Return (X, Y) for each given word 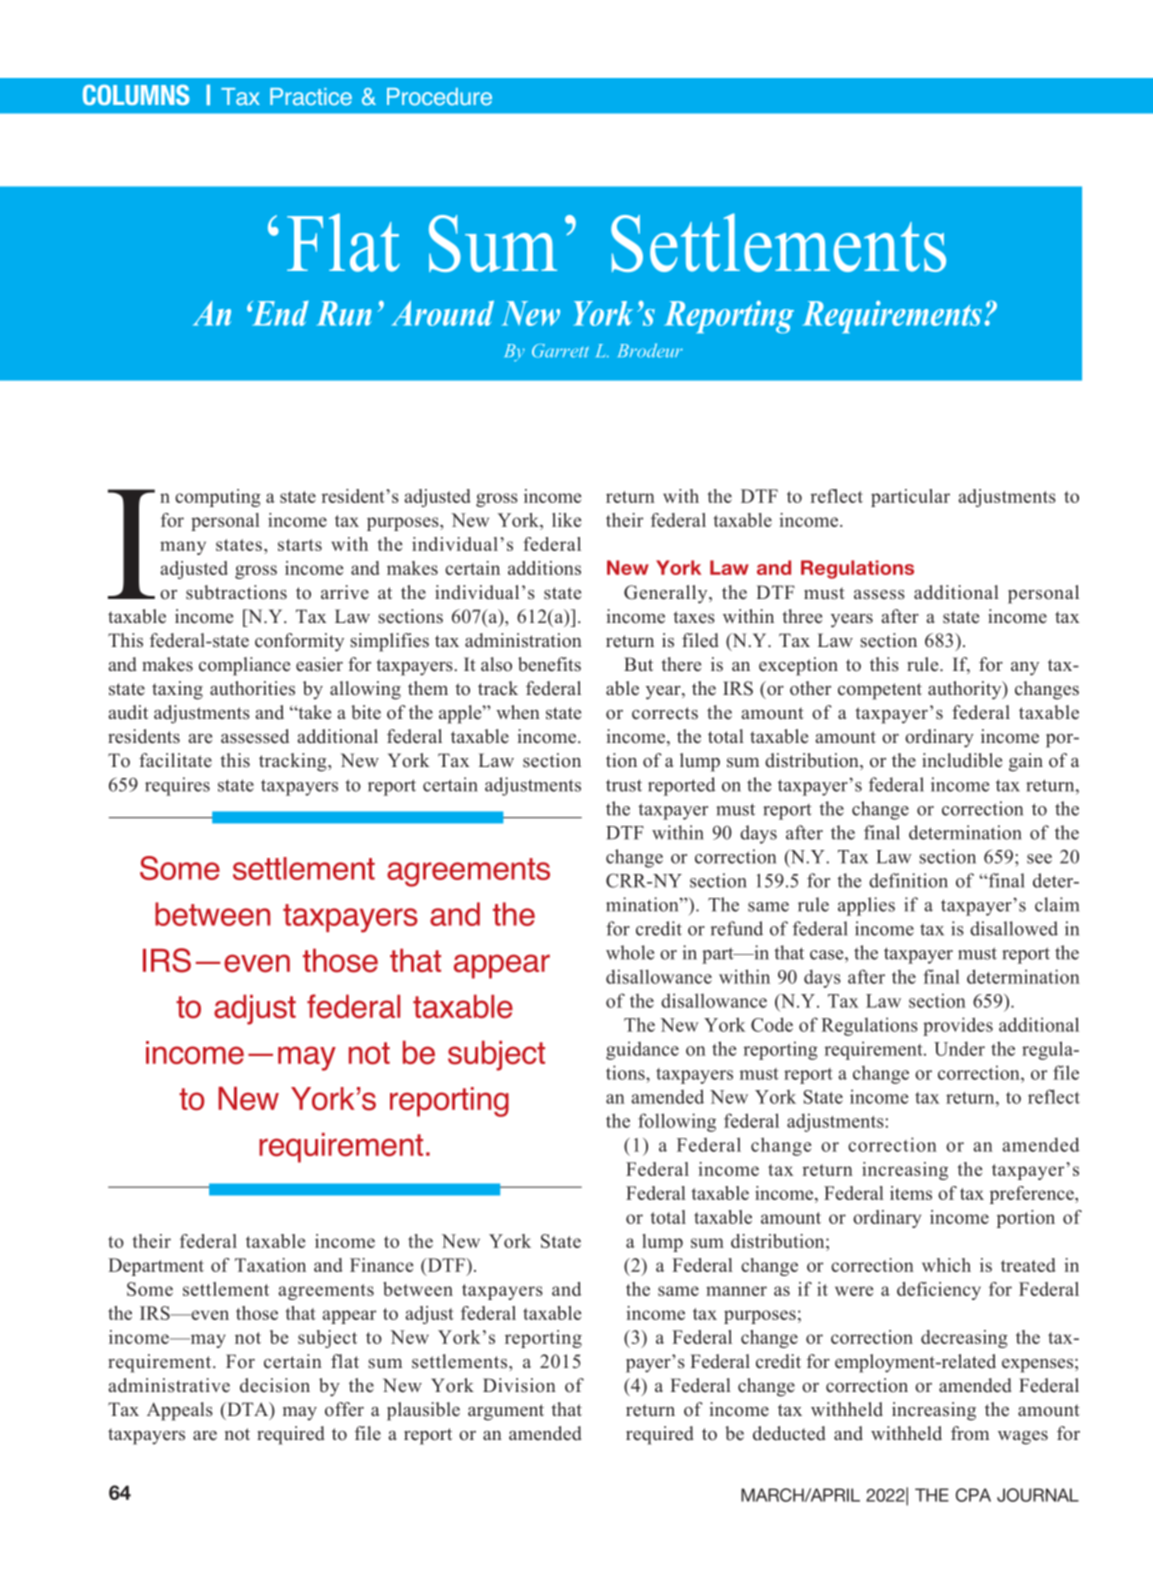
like (566, 520)
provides (958, 1026)
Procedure (439, 97)
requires (177, 786)
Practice (311, 97)
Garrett (560, 351)
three (802, 616)
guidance (642, 1050)
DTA (248, 1409)
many (183, 548)
